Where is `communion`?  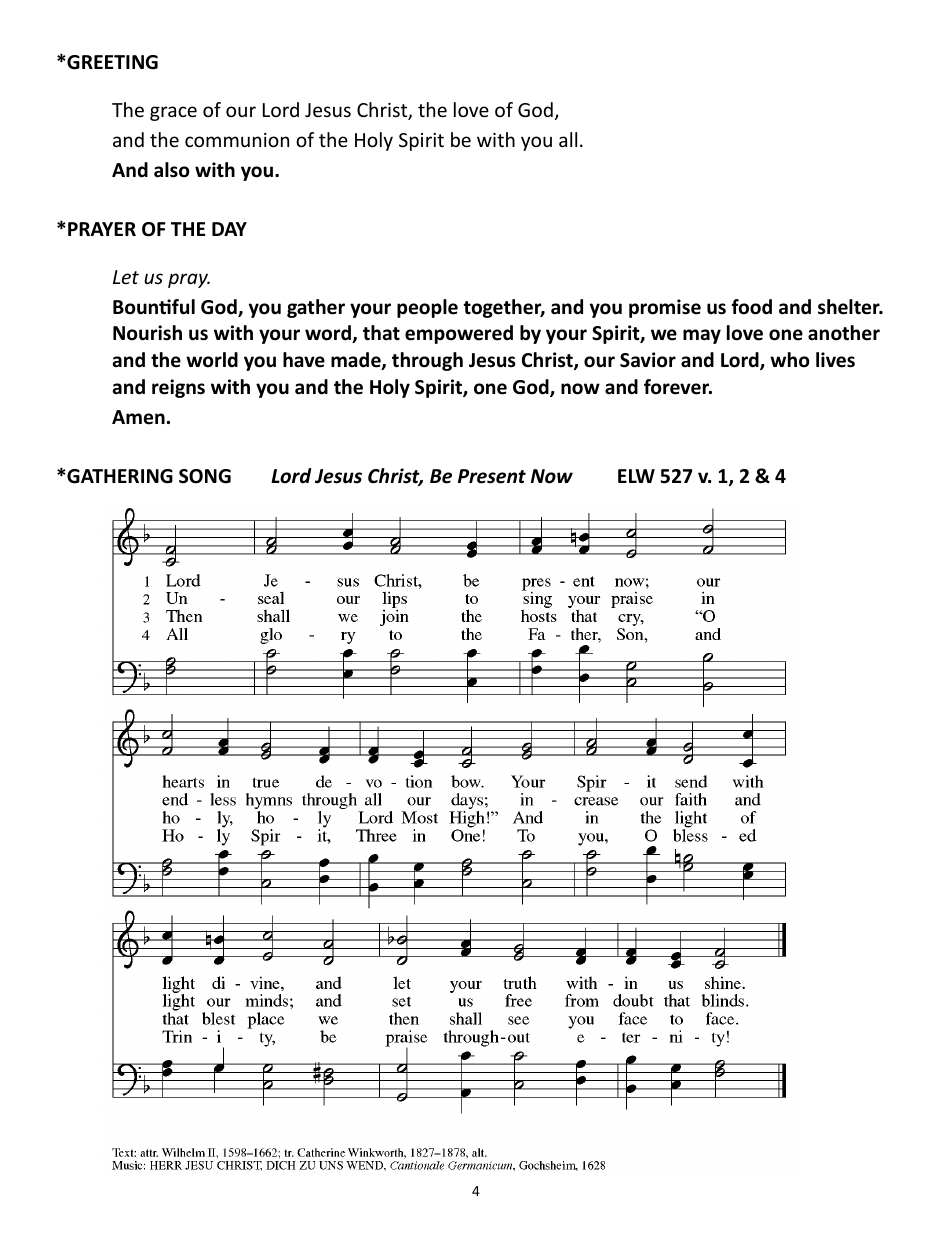 communion is located at coordinates (237, 140).
